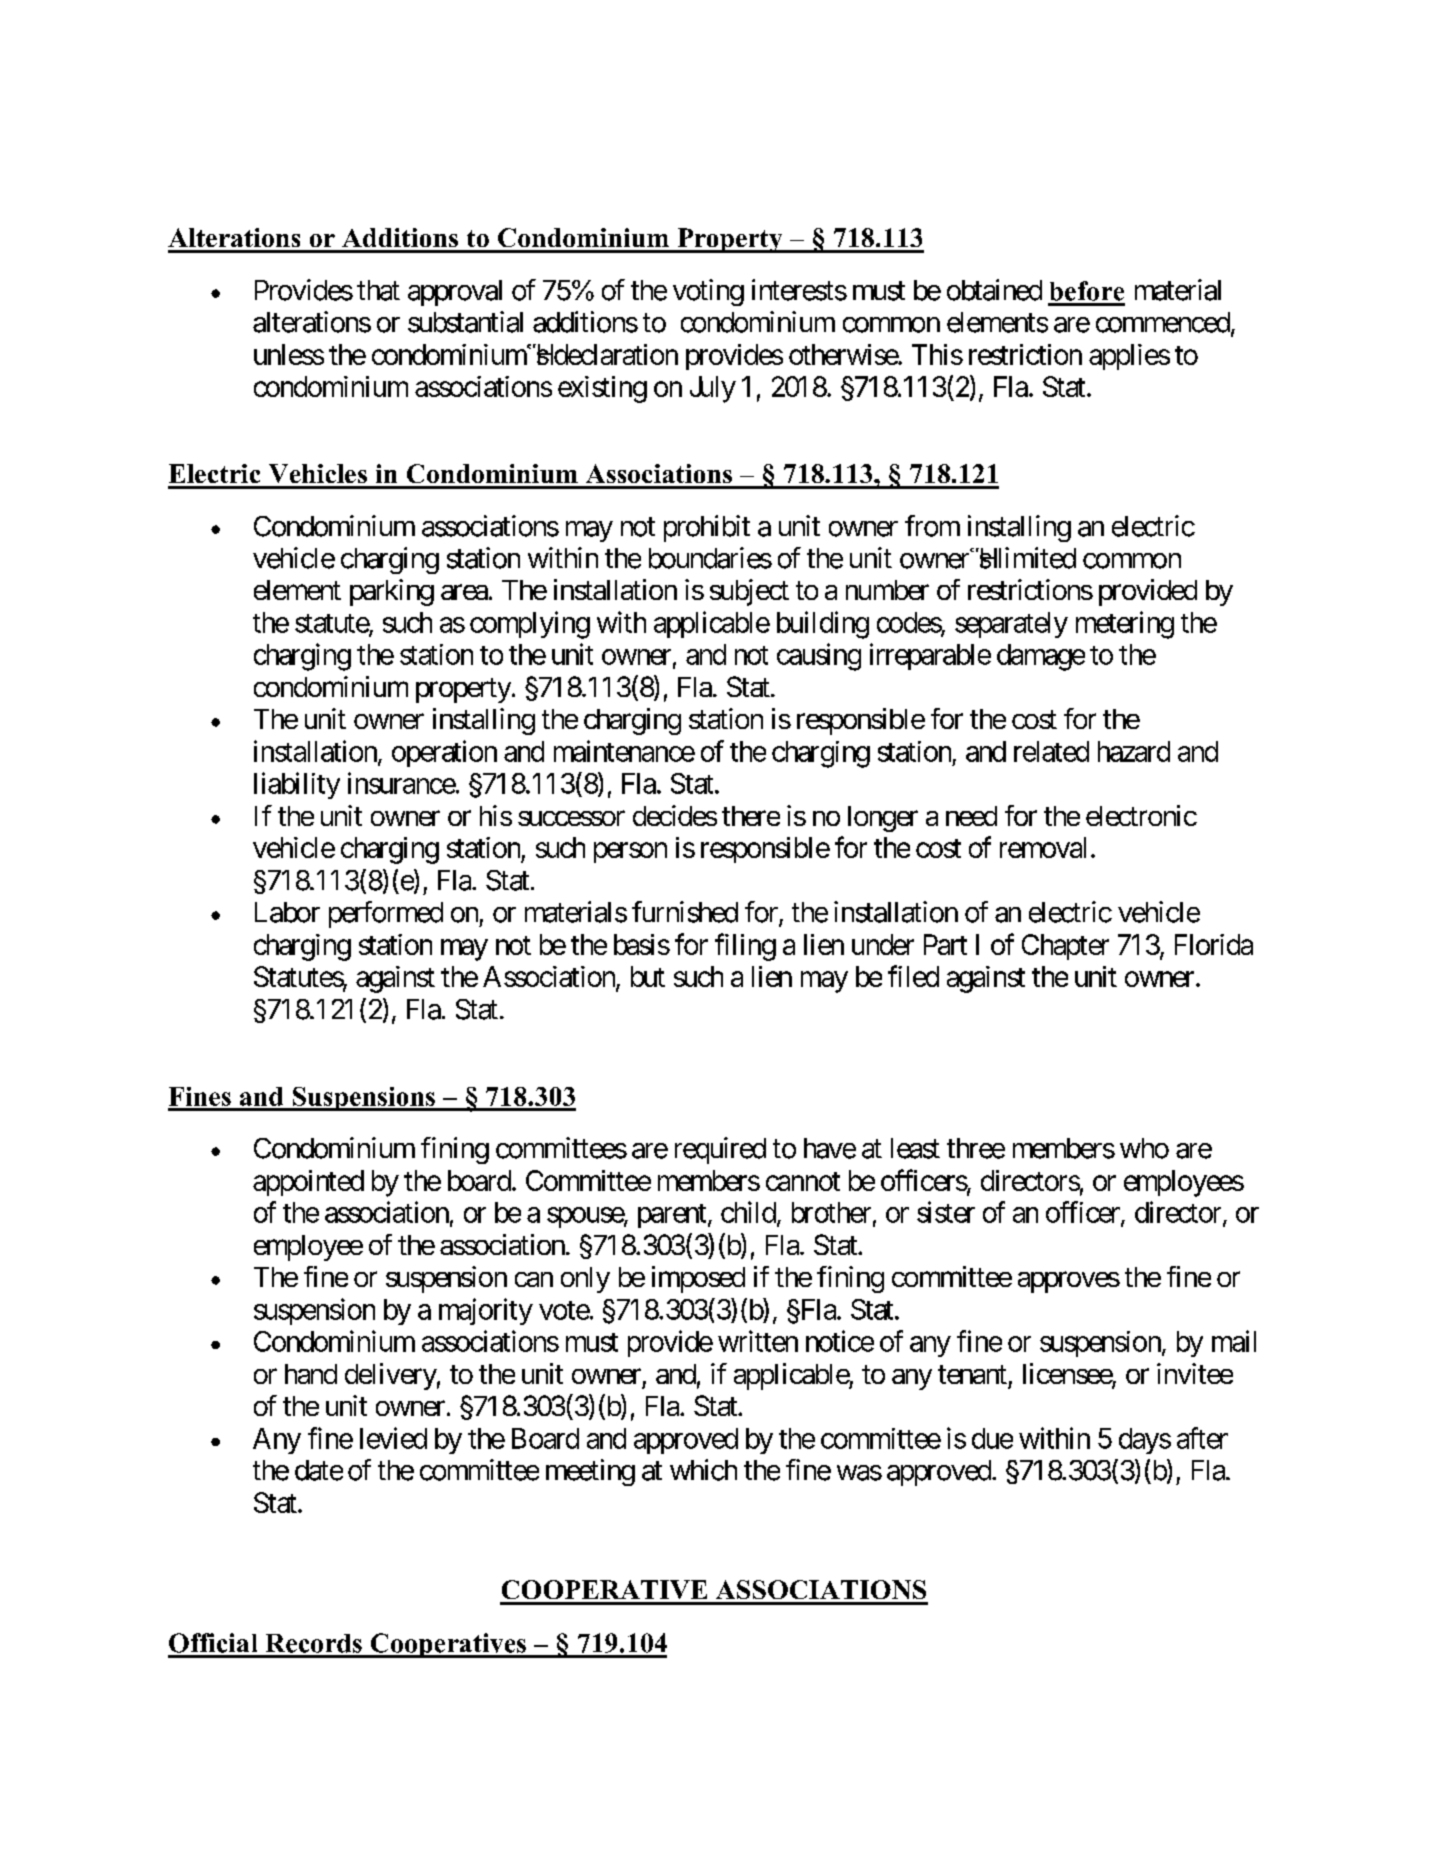 The width and height of the document is (1429, 1849). I want to click on July, so click(713, 389).
